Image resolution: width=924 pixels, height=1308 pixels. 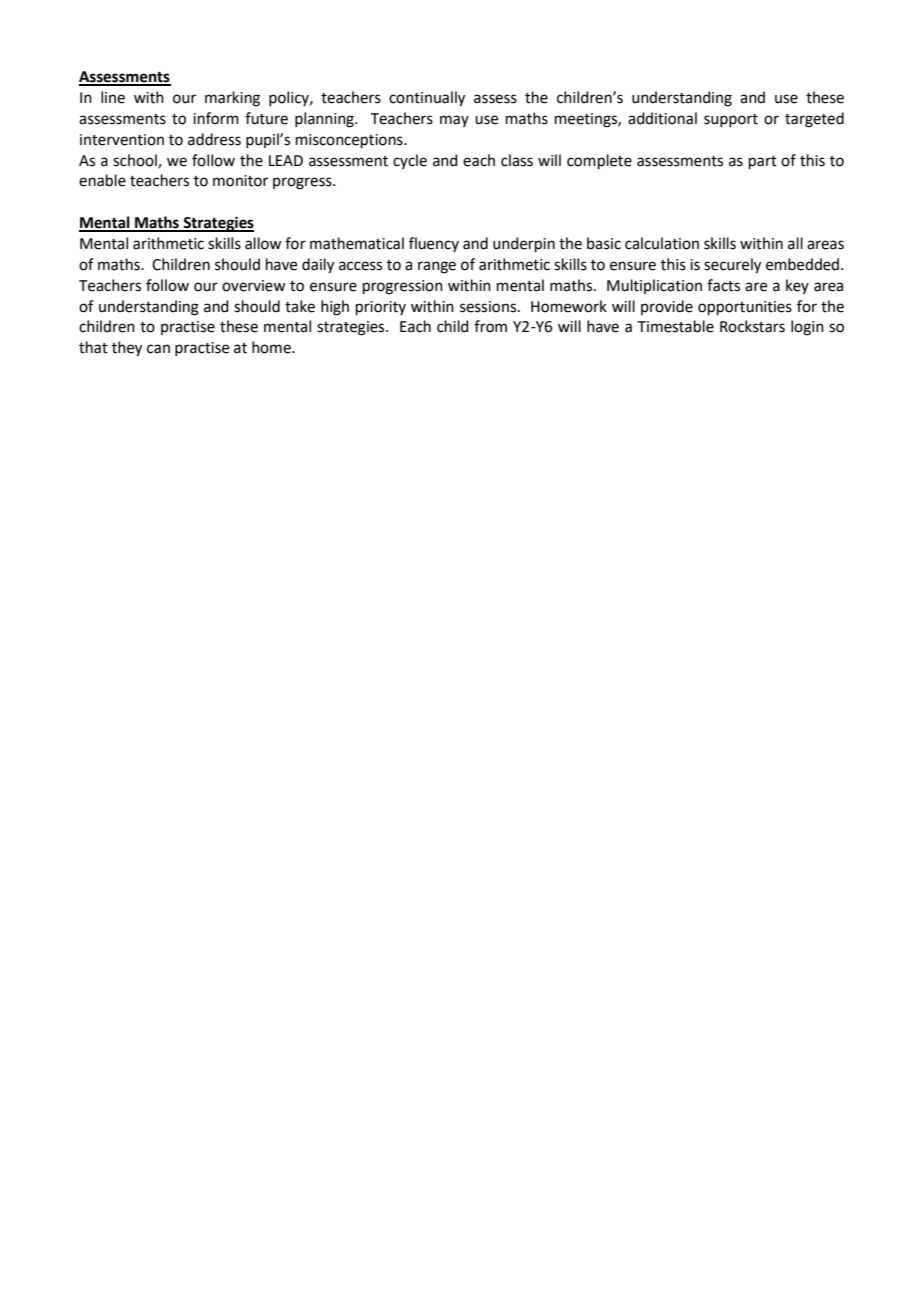 What do you see at coordinates (240, 181) in the screenshot?
I see `monitor` at bounding box center [240, 181].
